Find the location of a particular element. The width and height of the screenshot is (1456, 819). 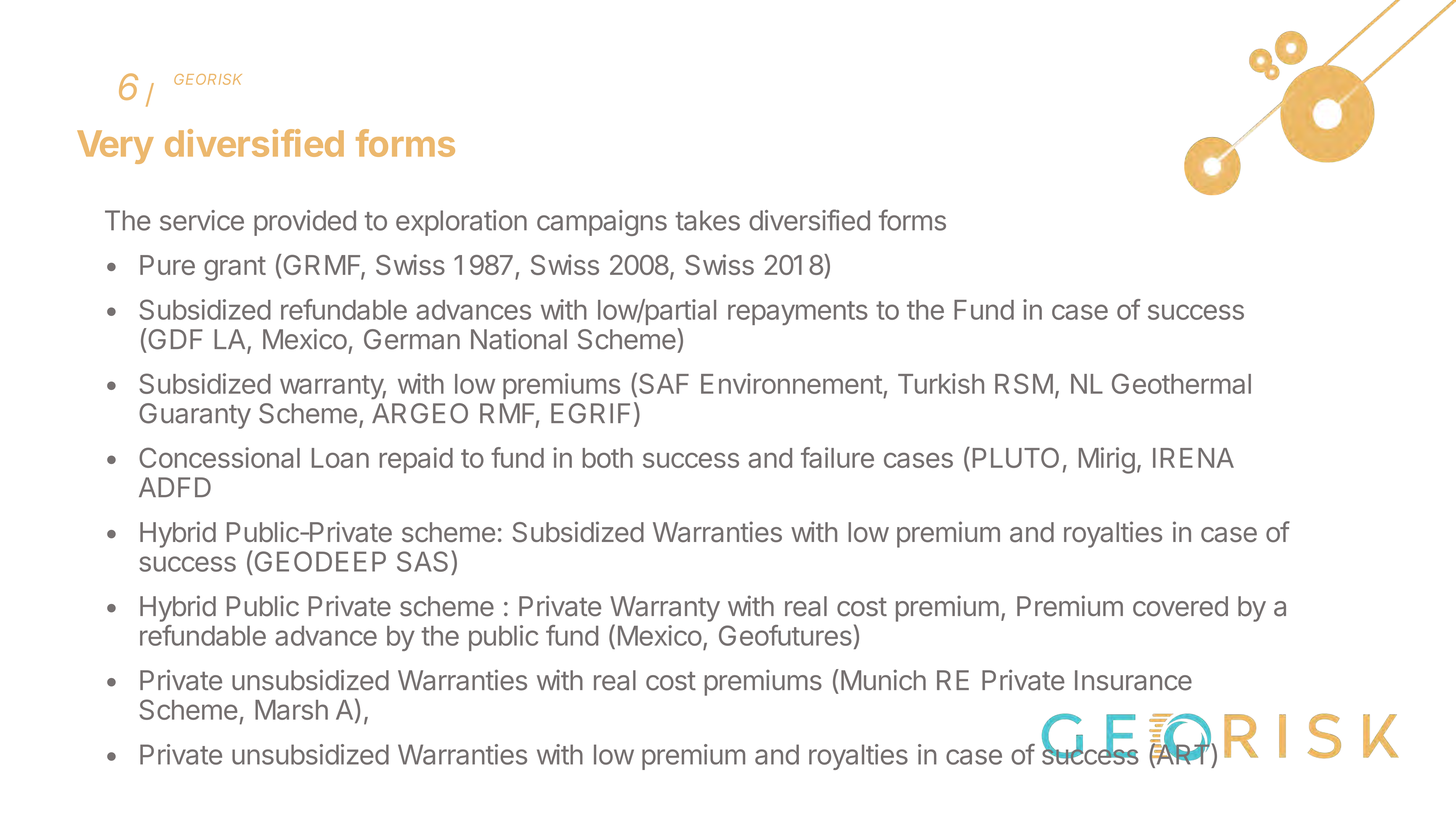

PLUTO is located at coordinates (1016, 457).
